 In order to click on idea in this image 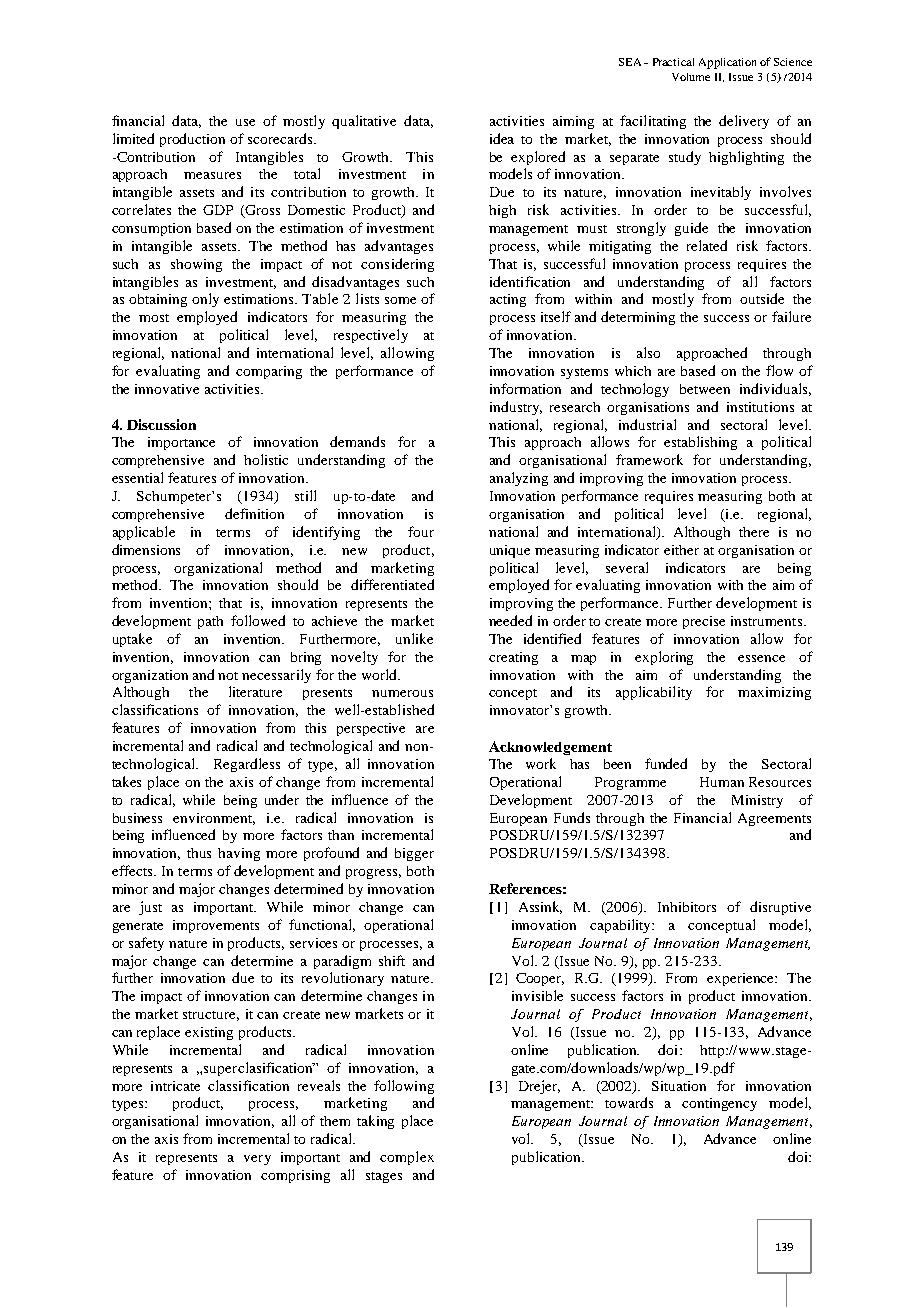, I will do `click(502, 138)`.
